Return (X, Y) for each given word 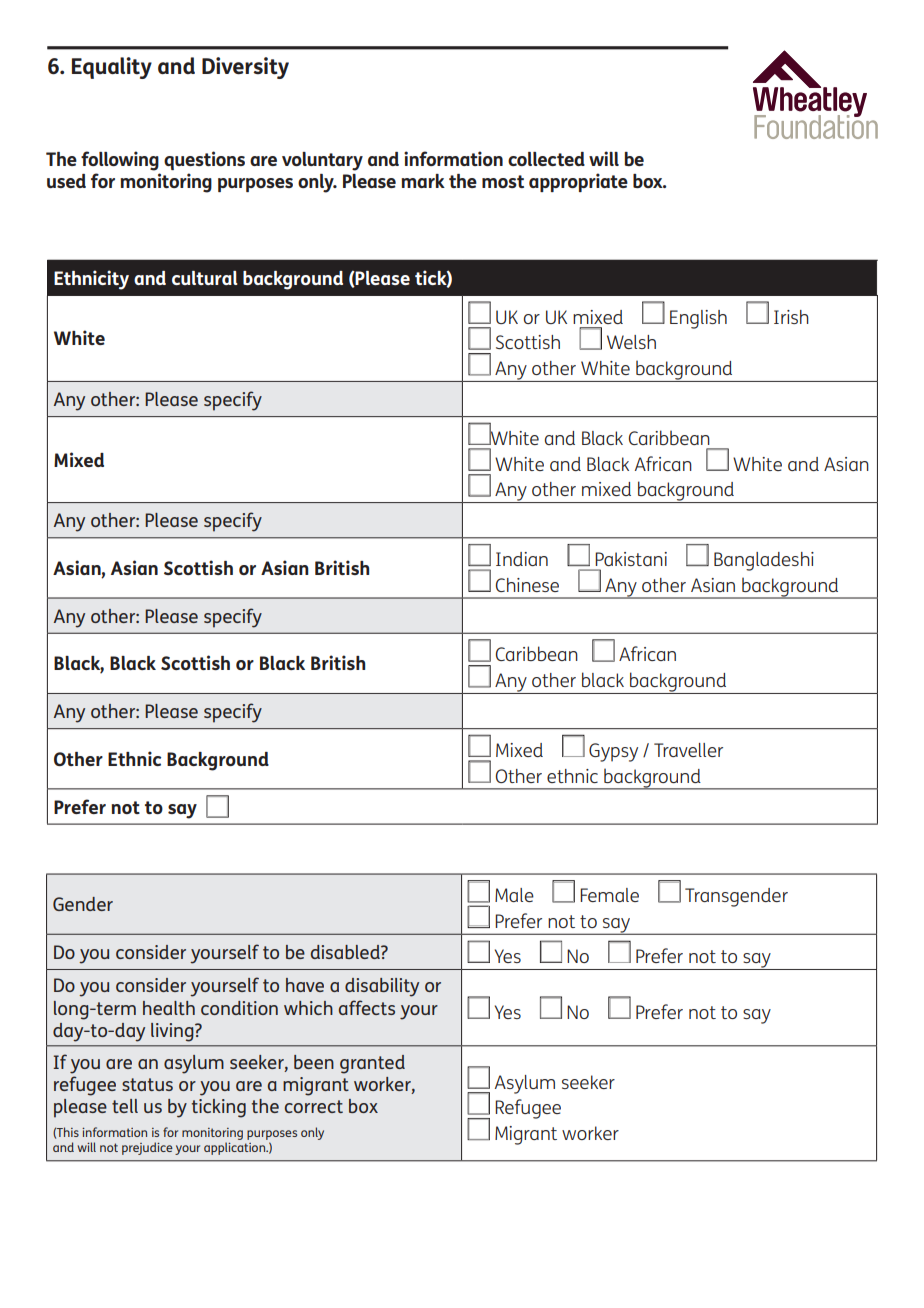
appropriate (578, 182)
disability (382, 987)
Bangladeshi (764, 561)
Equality (112, 68)
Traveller (688, 750)
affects (367, 1007)
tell (125, 1106)
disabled (346, 952)
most (503, 181)
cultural (205, 278)
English (698, 319)
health (169, 1008)
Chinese (527, 585)
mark (423, 181)
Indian (522, 559)
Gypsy (613, 752)
